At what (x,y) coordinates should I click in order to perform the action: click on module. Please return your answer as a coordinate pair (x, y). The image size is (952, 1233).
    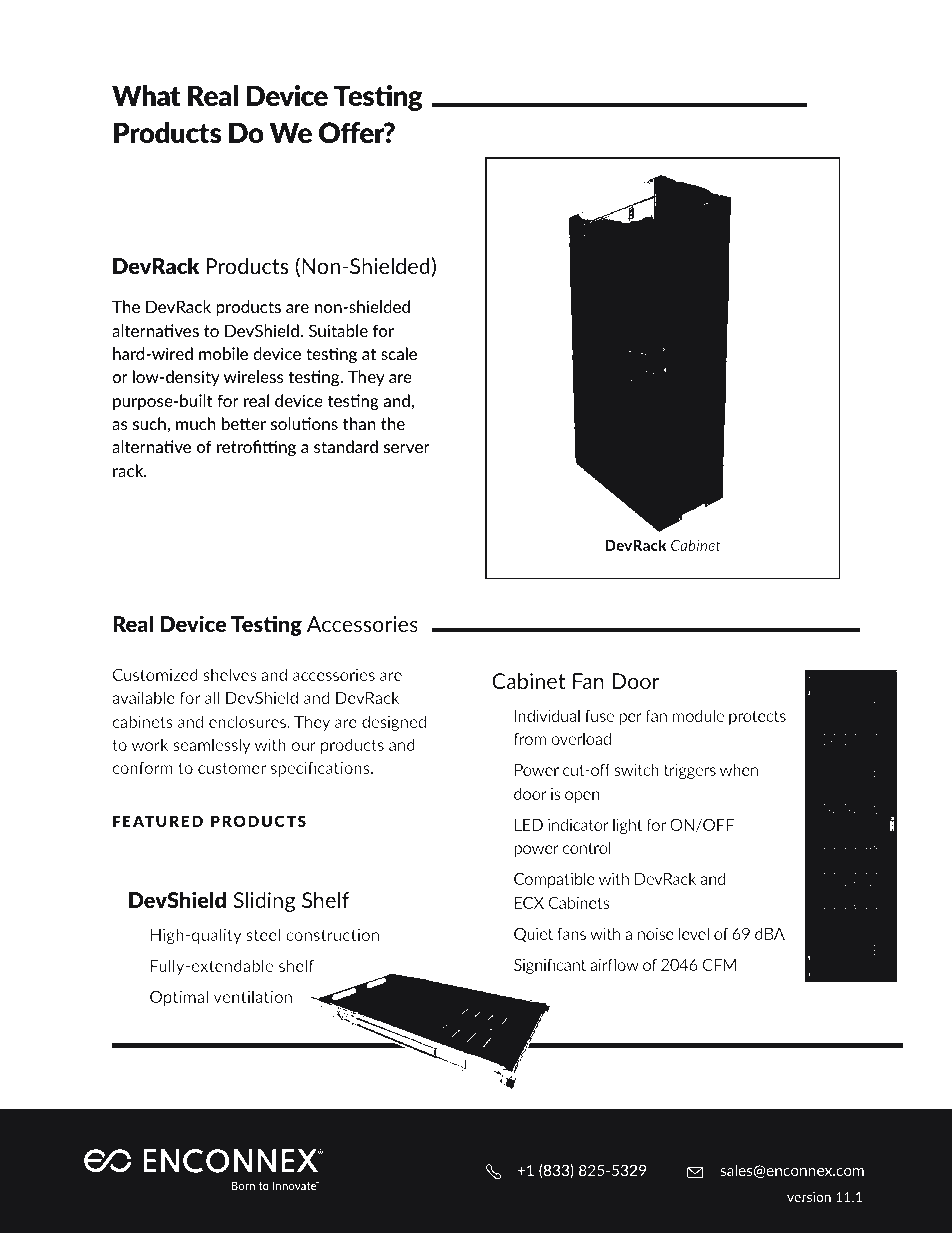
    Looking at the image, I should click on (698, 715).
